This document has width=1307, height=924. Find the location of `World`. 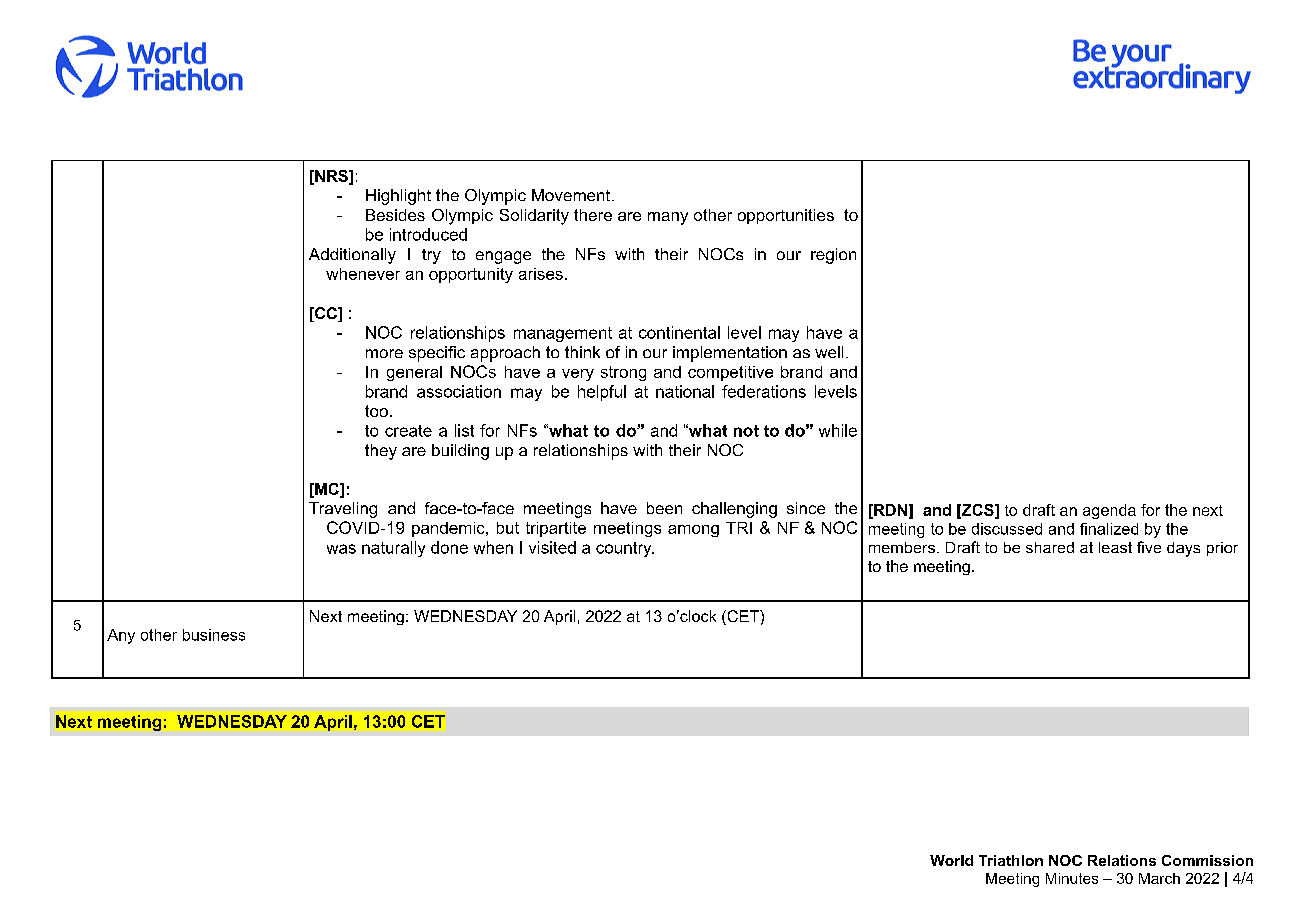

World is located at coordinates (951, 860).
